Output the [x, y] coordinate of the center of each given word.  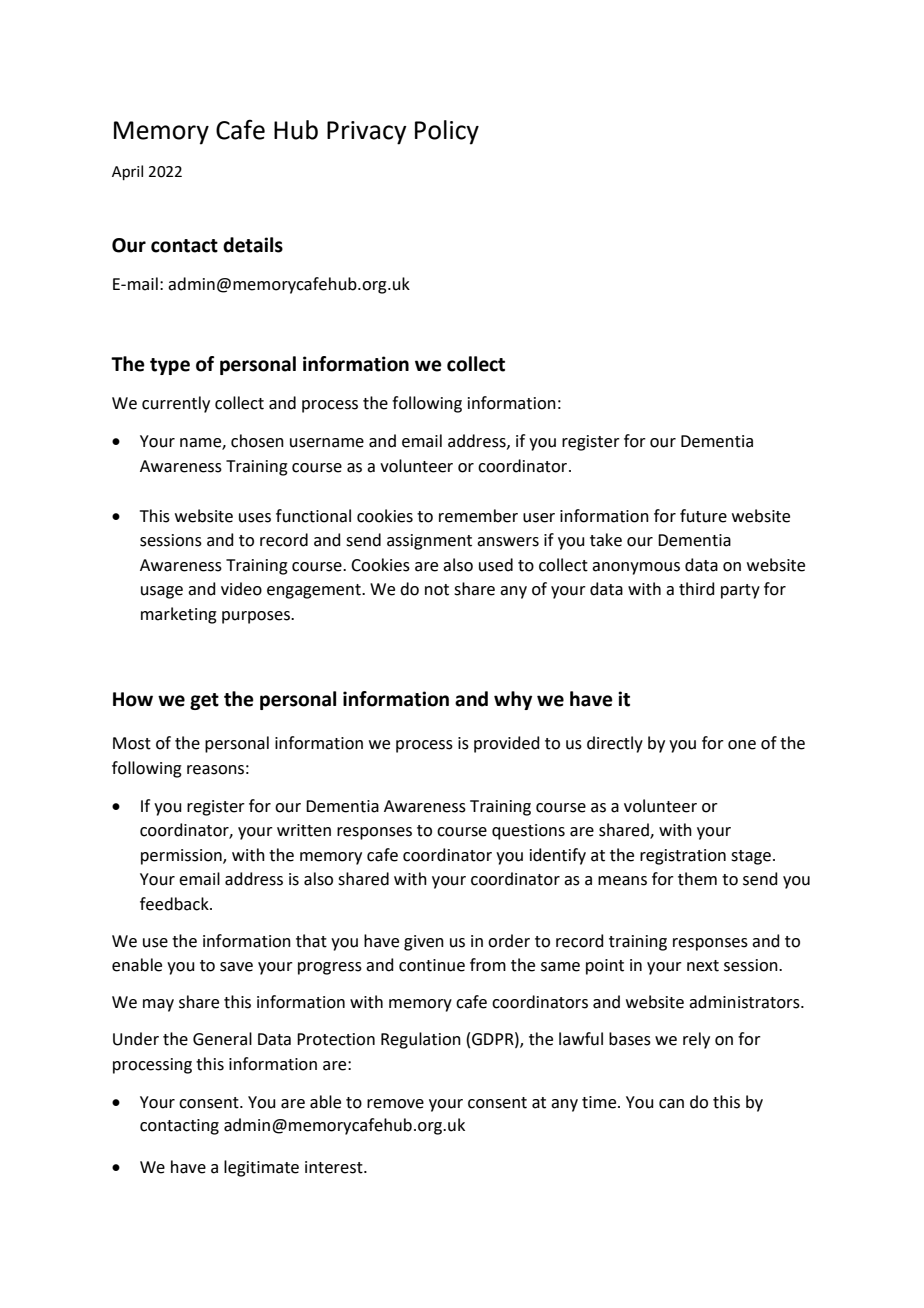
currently [176, 404]
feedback [175, 904]
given [424, 943]
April [127, 172]
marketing [179, 615]
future [703, 516]
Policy [447, 132]
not [437, 590]
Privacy [367, 133]
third [697, 589]
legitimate [261, 1168]
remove [395, 1104]
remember [478, 516]
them [697, 879]
